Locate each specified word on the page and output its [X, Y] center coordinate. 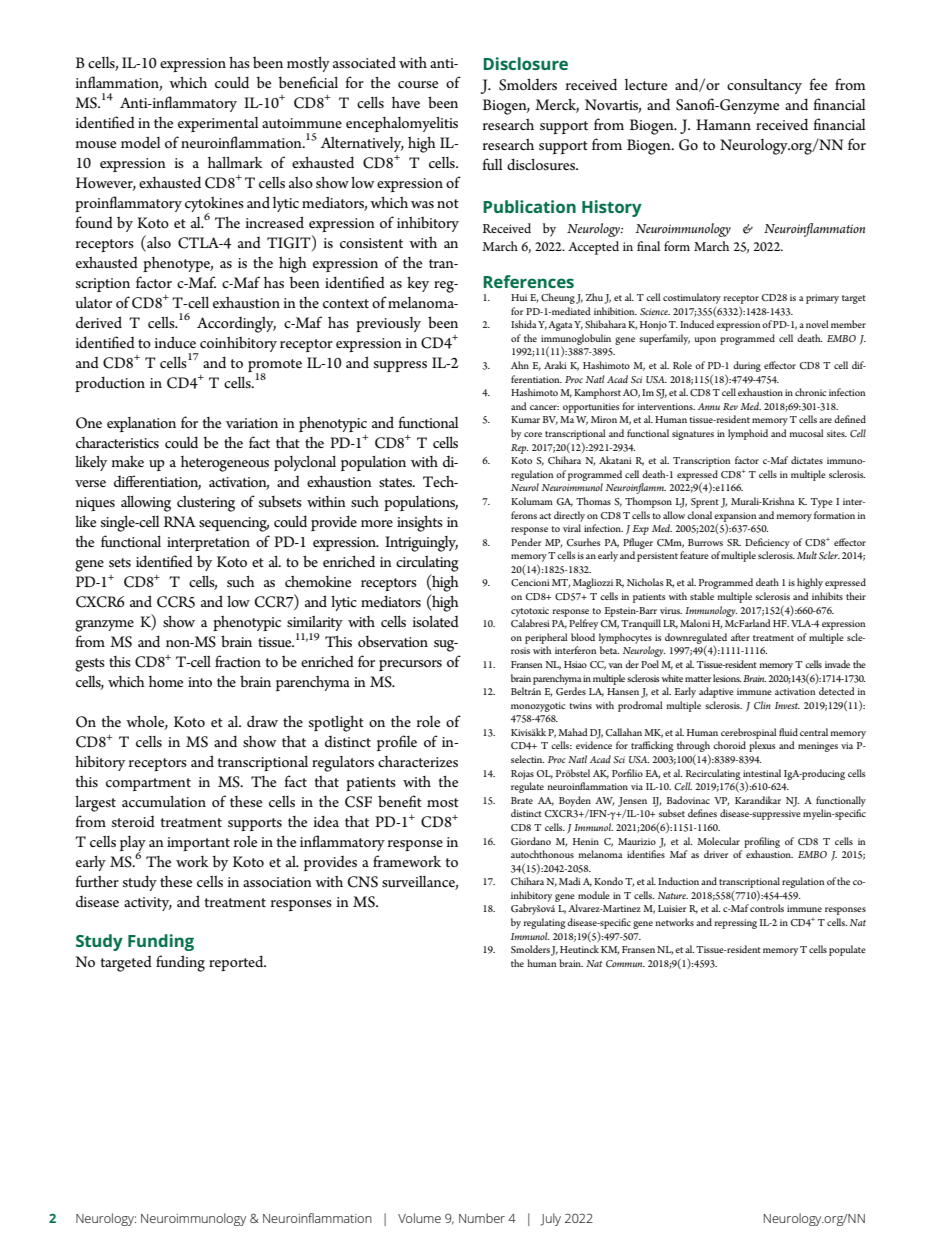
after [740, 637]
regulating [545, 923]
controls [767, 908]
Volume [419, 1218]
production [110, 384]
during [747, 366]
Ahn [520, 365]
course [418, 84]
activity [148, 904]
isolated [435, 621]
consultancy [764, 86]
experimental [218, 124]
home [166, 681]
